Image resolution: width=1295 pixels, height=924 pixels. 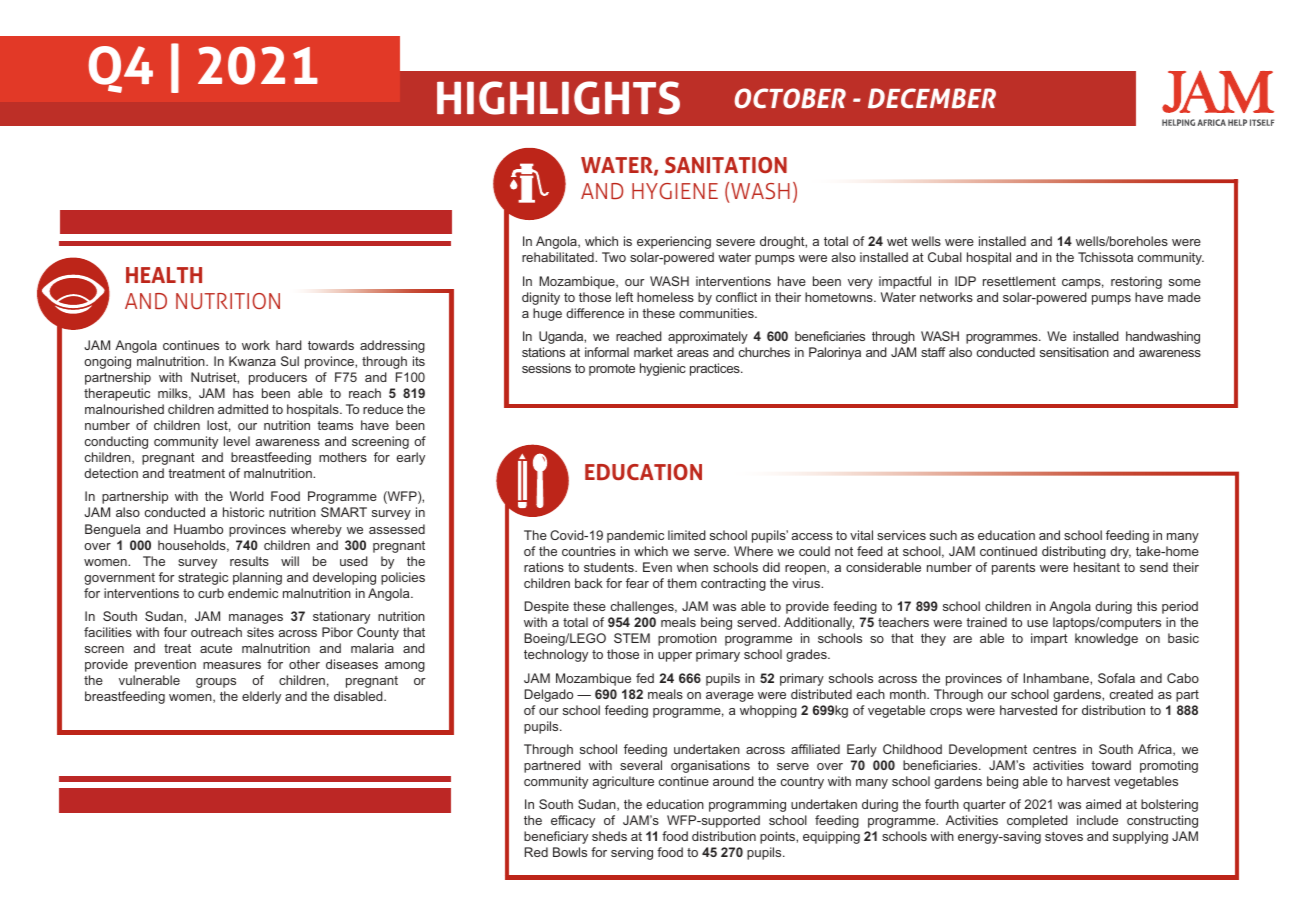 I want to click on parents, so click(x=1013, y=569).
